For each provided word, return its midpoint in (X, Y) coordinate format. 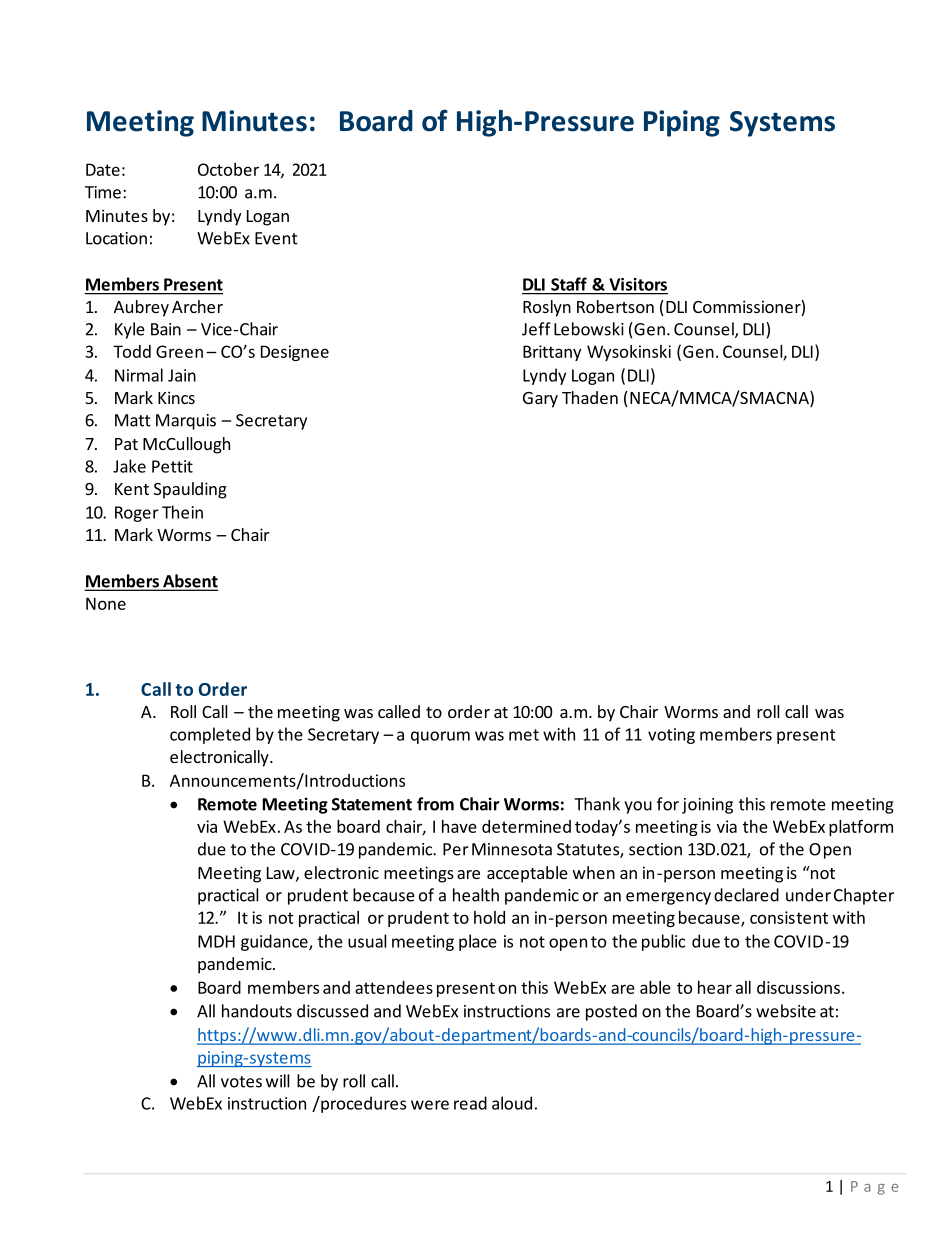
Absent (189, 582)
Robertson (615, 306)
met (524, 735)
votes (241, 1082)
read (470, 1103)
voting (671, 736)
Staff (569, 284)
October (228, 169)
